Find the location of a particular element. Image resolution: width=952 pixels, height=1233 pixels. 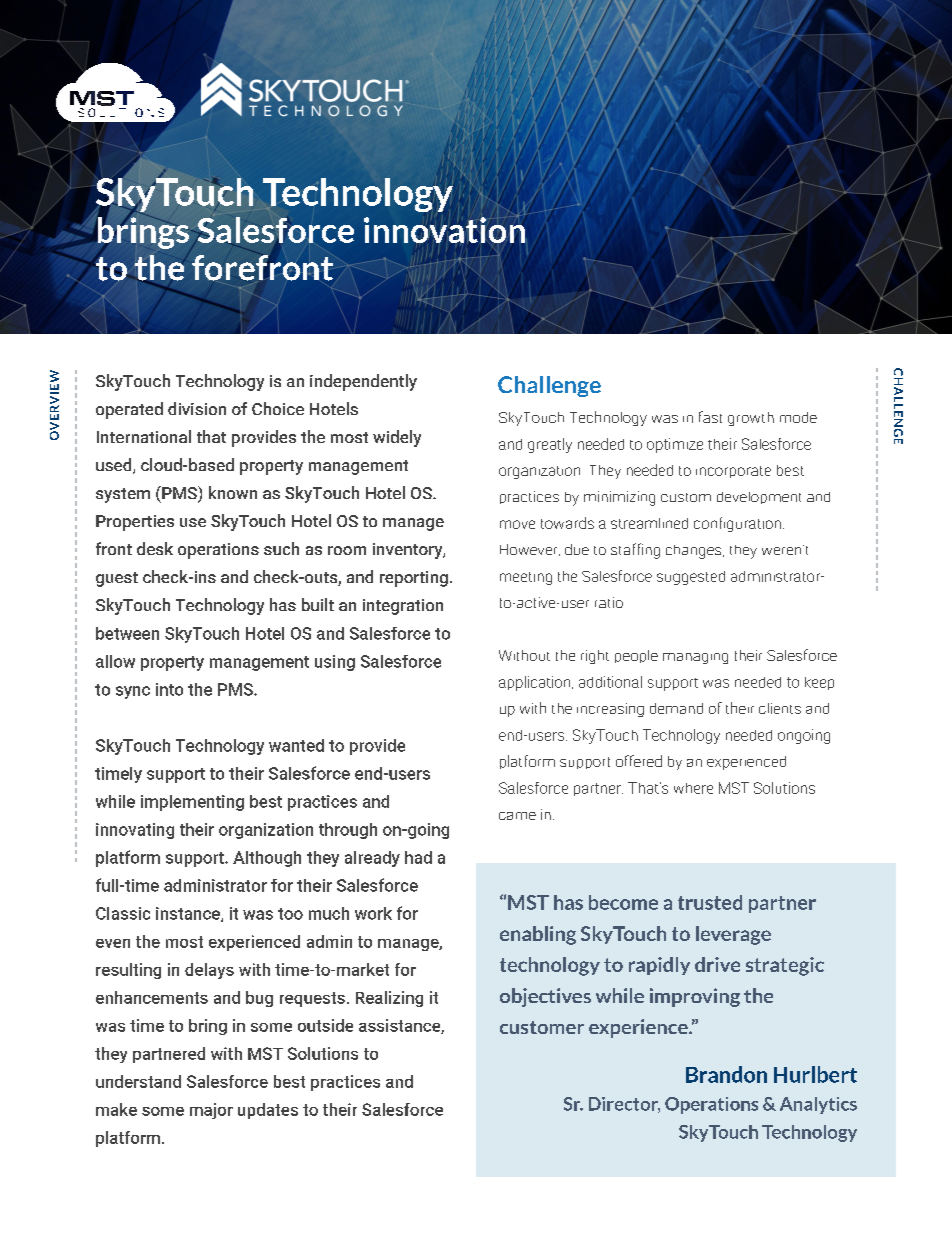

changes is located at coordinates (695, 552).
